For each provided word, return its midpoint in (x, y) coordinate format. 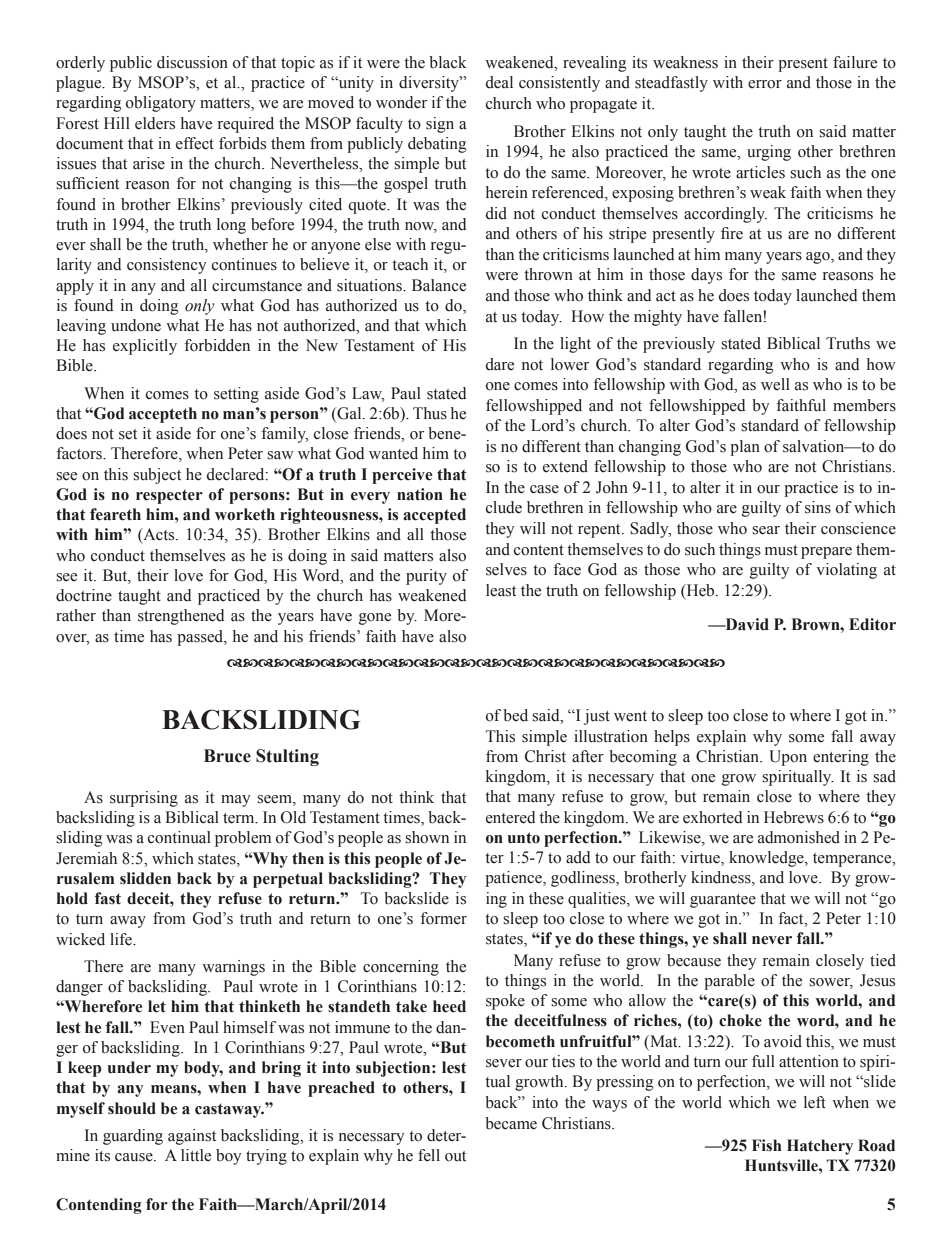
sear (766, 530)
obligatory (161, 104)
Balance (439, 285)
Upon (788, 758)
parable (729, 982)
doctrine (84, 595)
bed (515, 715)
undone (136, 325)
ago (819, 258)
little (196, 1155)
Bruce (227, 756)
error (765, 84)
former (443, 918)
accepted (434, 516)
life (122, 939)
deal (499, 82)
